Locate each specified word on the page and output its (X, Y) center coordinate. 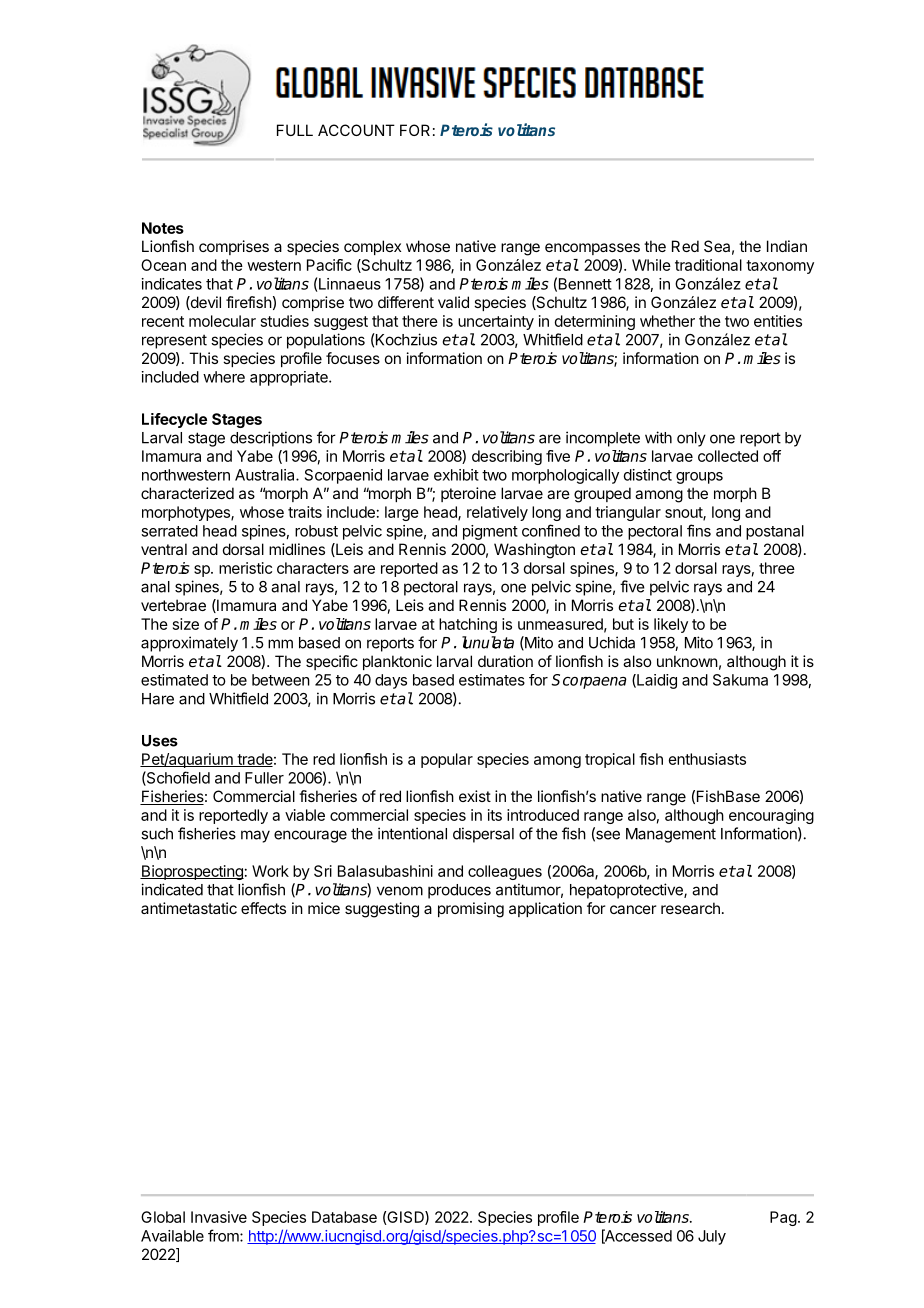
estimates (492, 680)
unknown (687, 661)
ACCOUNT (356, 130)
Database (344, 1217)
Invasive (219, 1217)
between (281, 680)
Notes (163, 228)
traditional (708, 265)
